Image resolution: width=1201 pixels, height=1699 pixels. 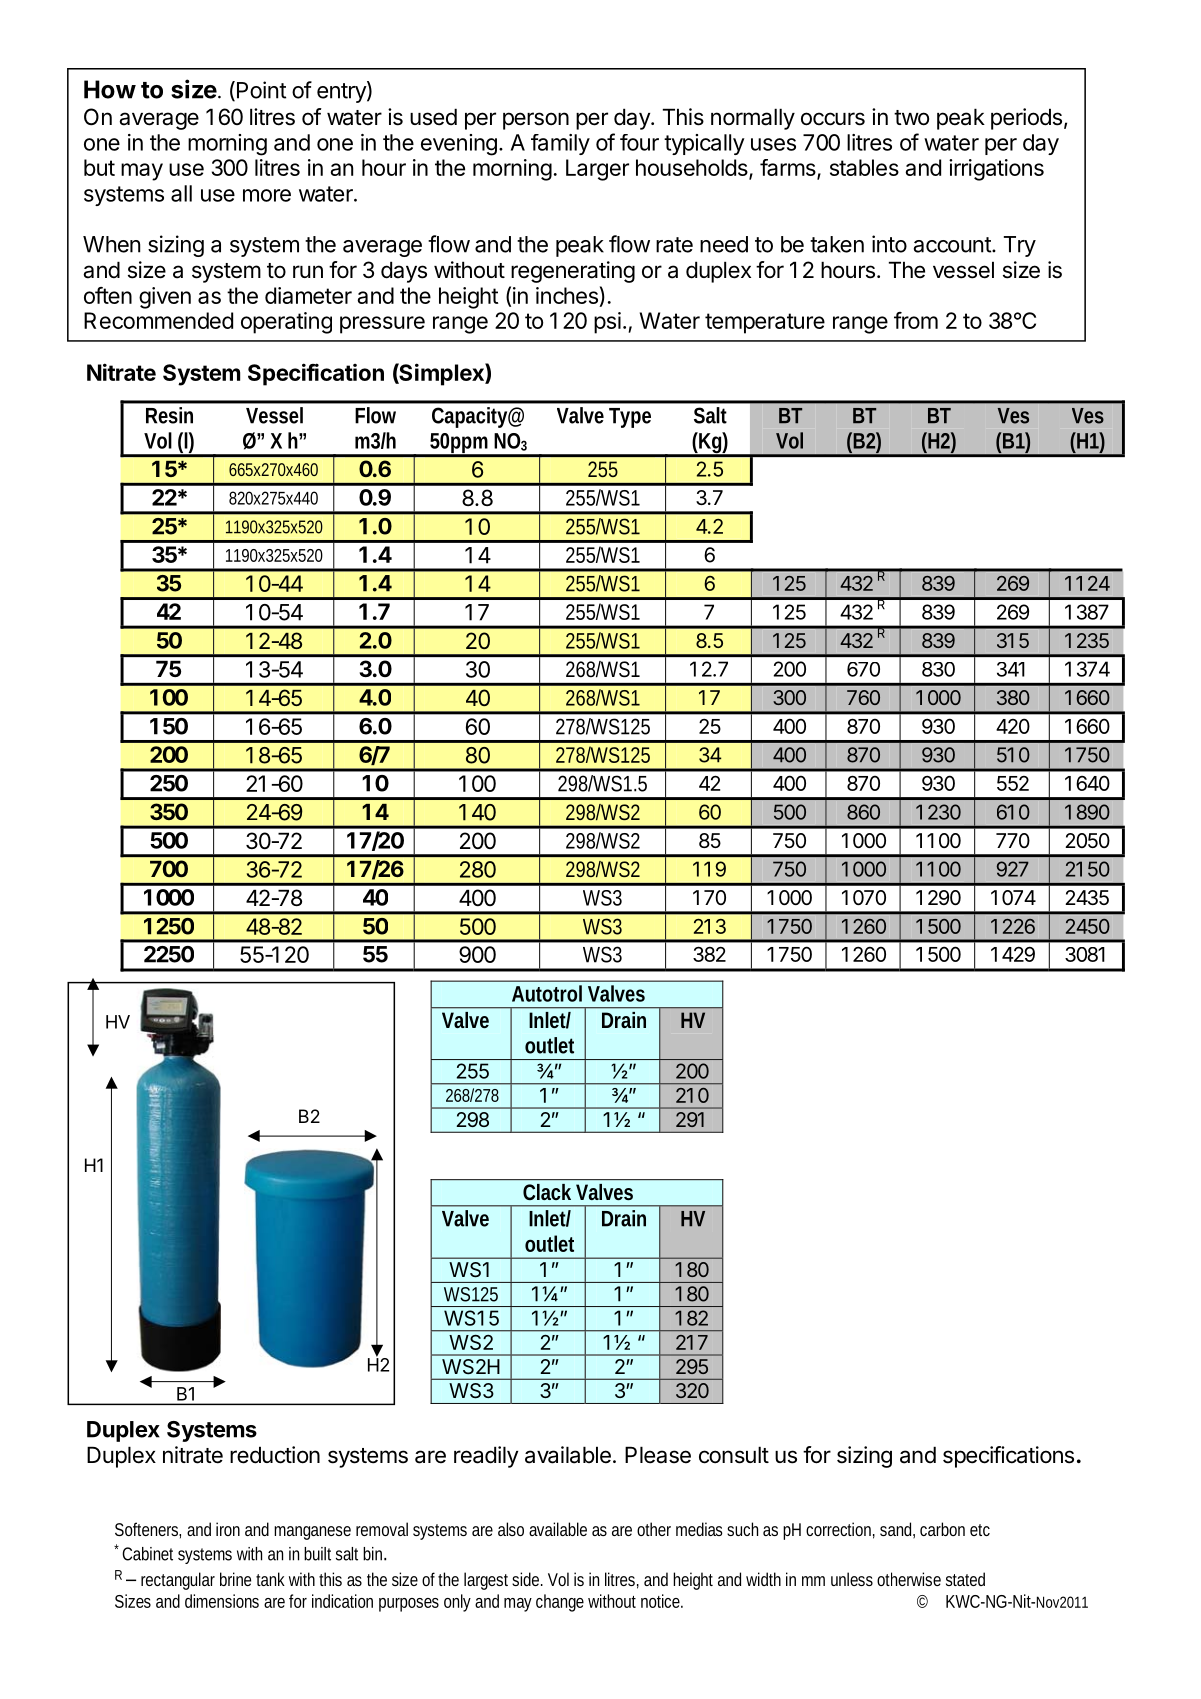 I want to click on brine, so click(x=235, y=1579).
